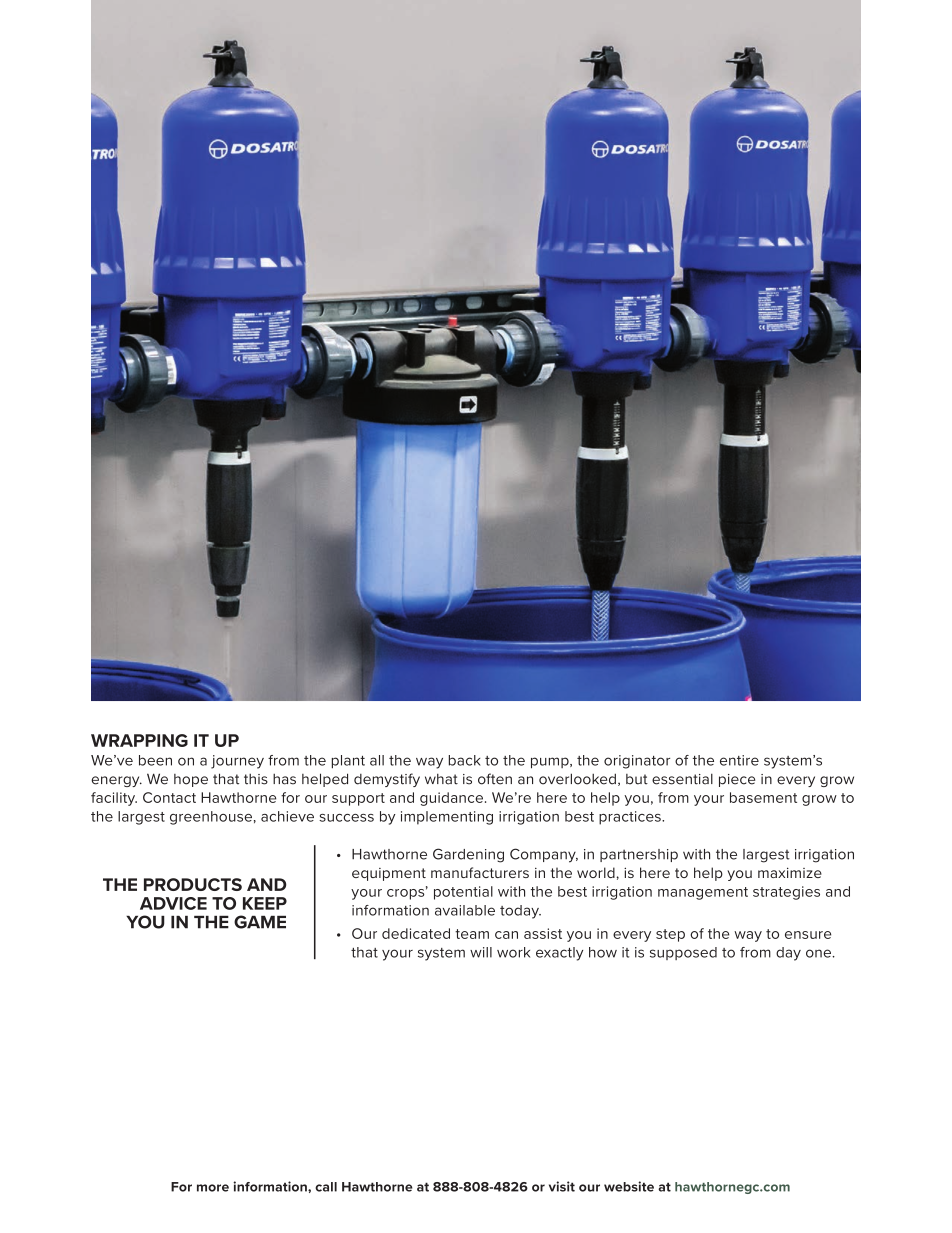 Image resolution: width=952 pixels, height=1233 pixels. What do you see at coordinates (683, 953) in the page?
I see `supposed` at bounding box center [683, 953].
